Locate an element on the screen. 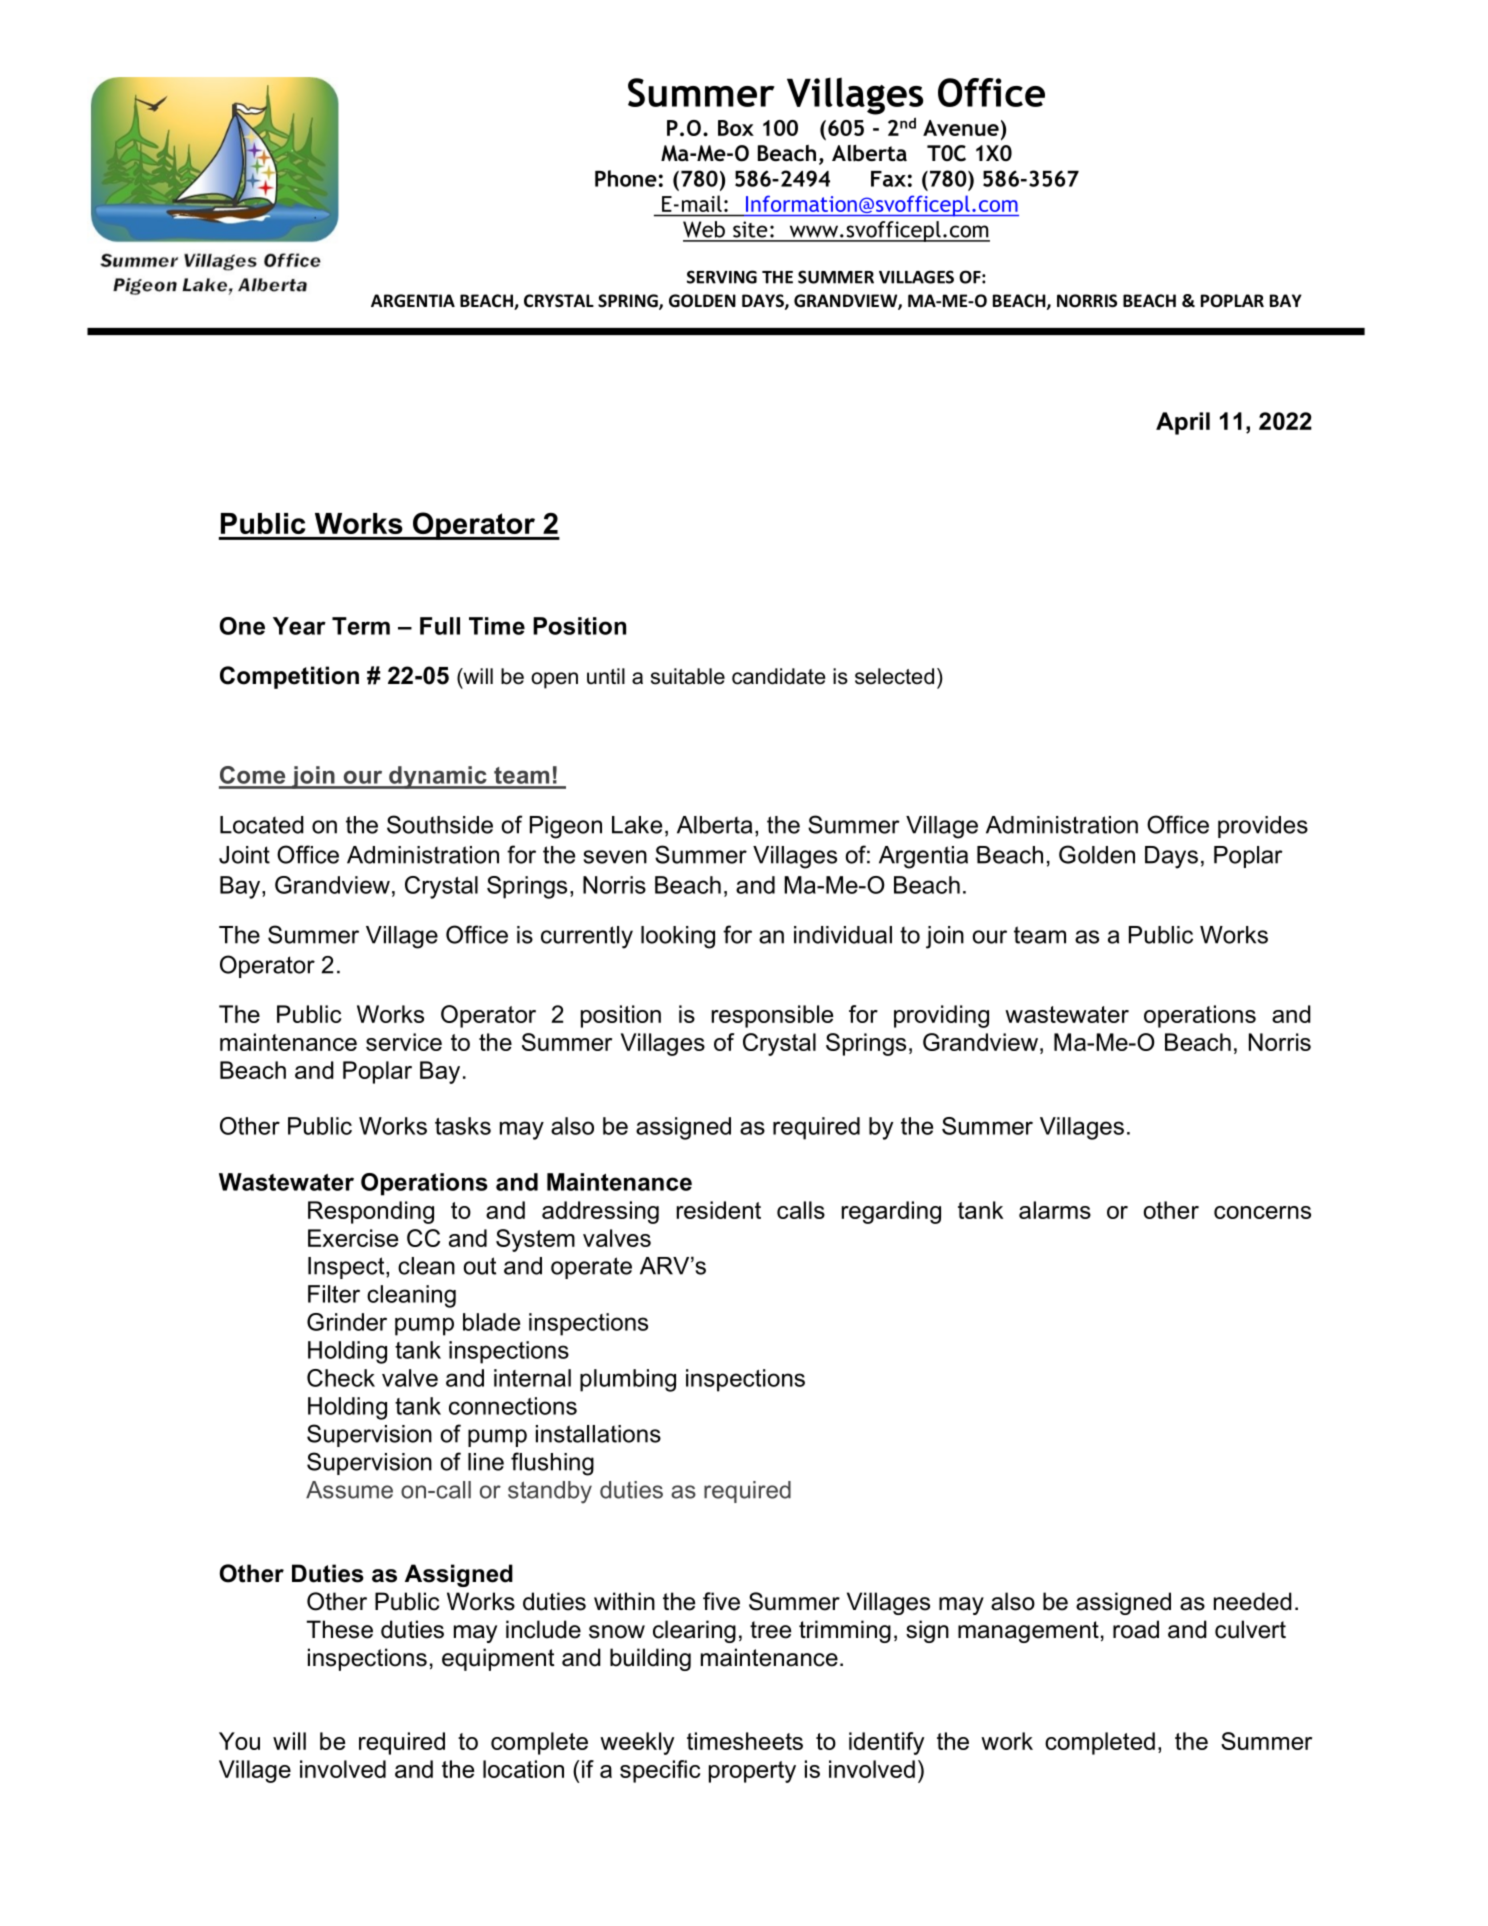  dynamic is located at coordinates (438, 777).
